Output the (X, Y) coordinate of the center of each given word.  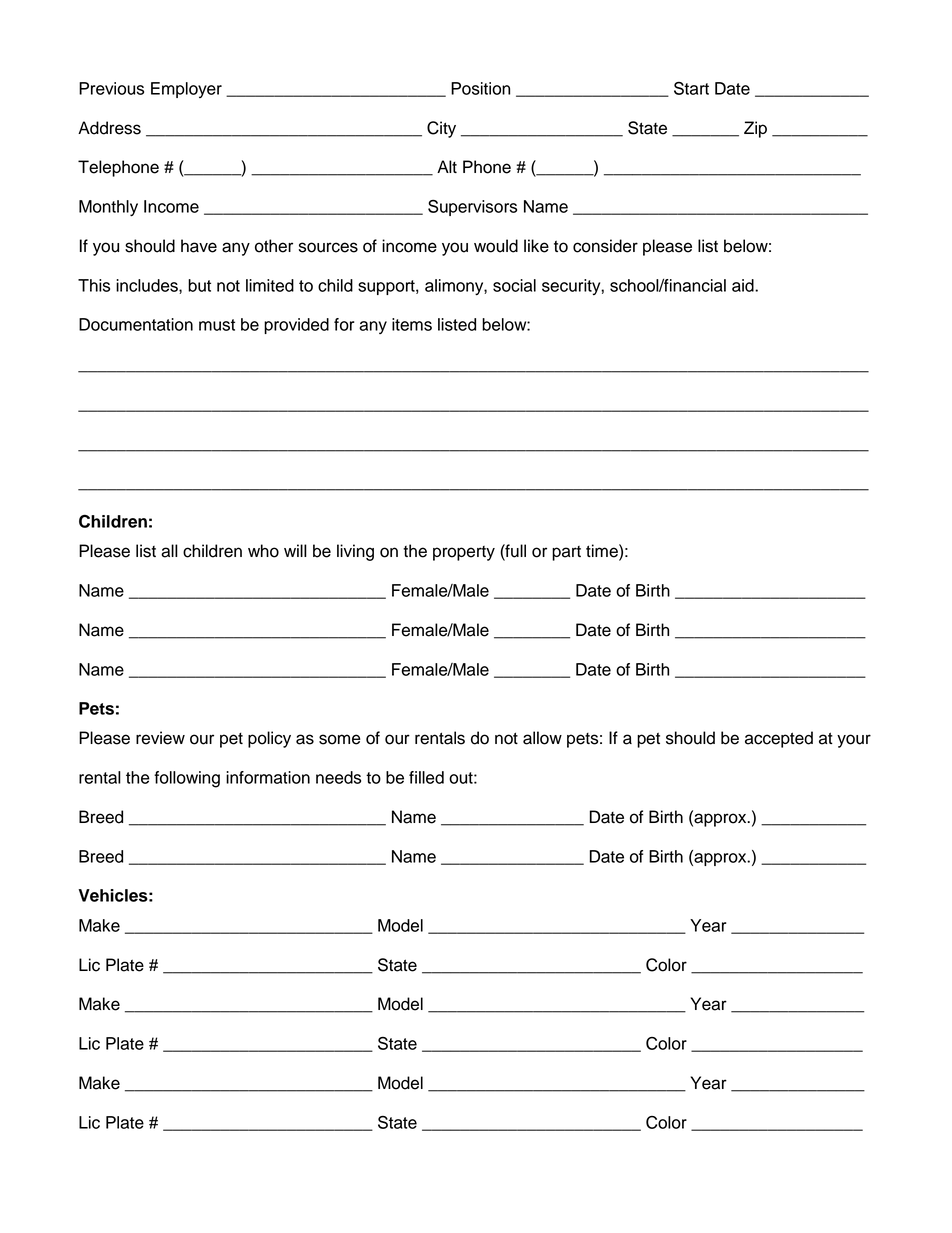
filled (426, 777)
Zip (755, 129)
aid (744, 285)
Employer (186, 90)
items (412, 324)
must (217, 325)
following (187, 779)
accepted (779, 739)
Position (480, 88)
